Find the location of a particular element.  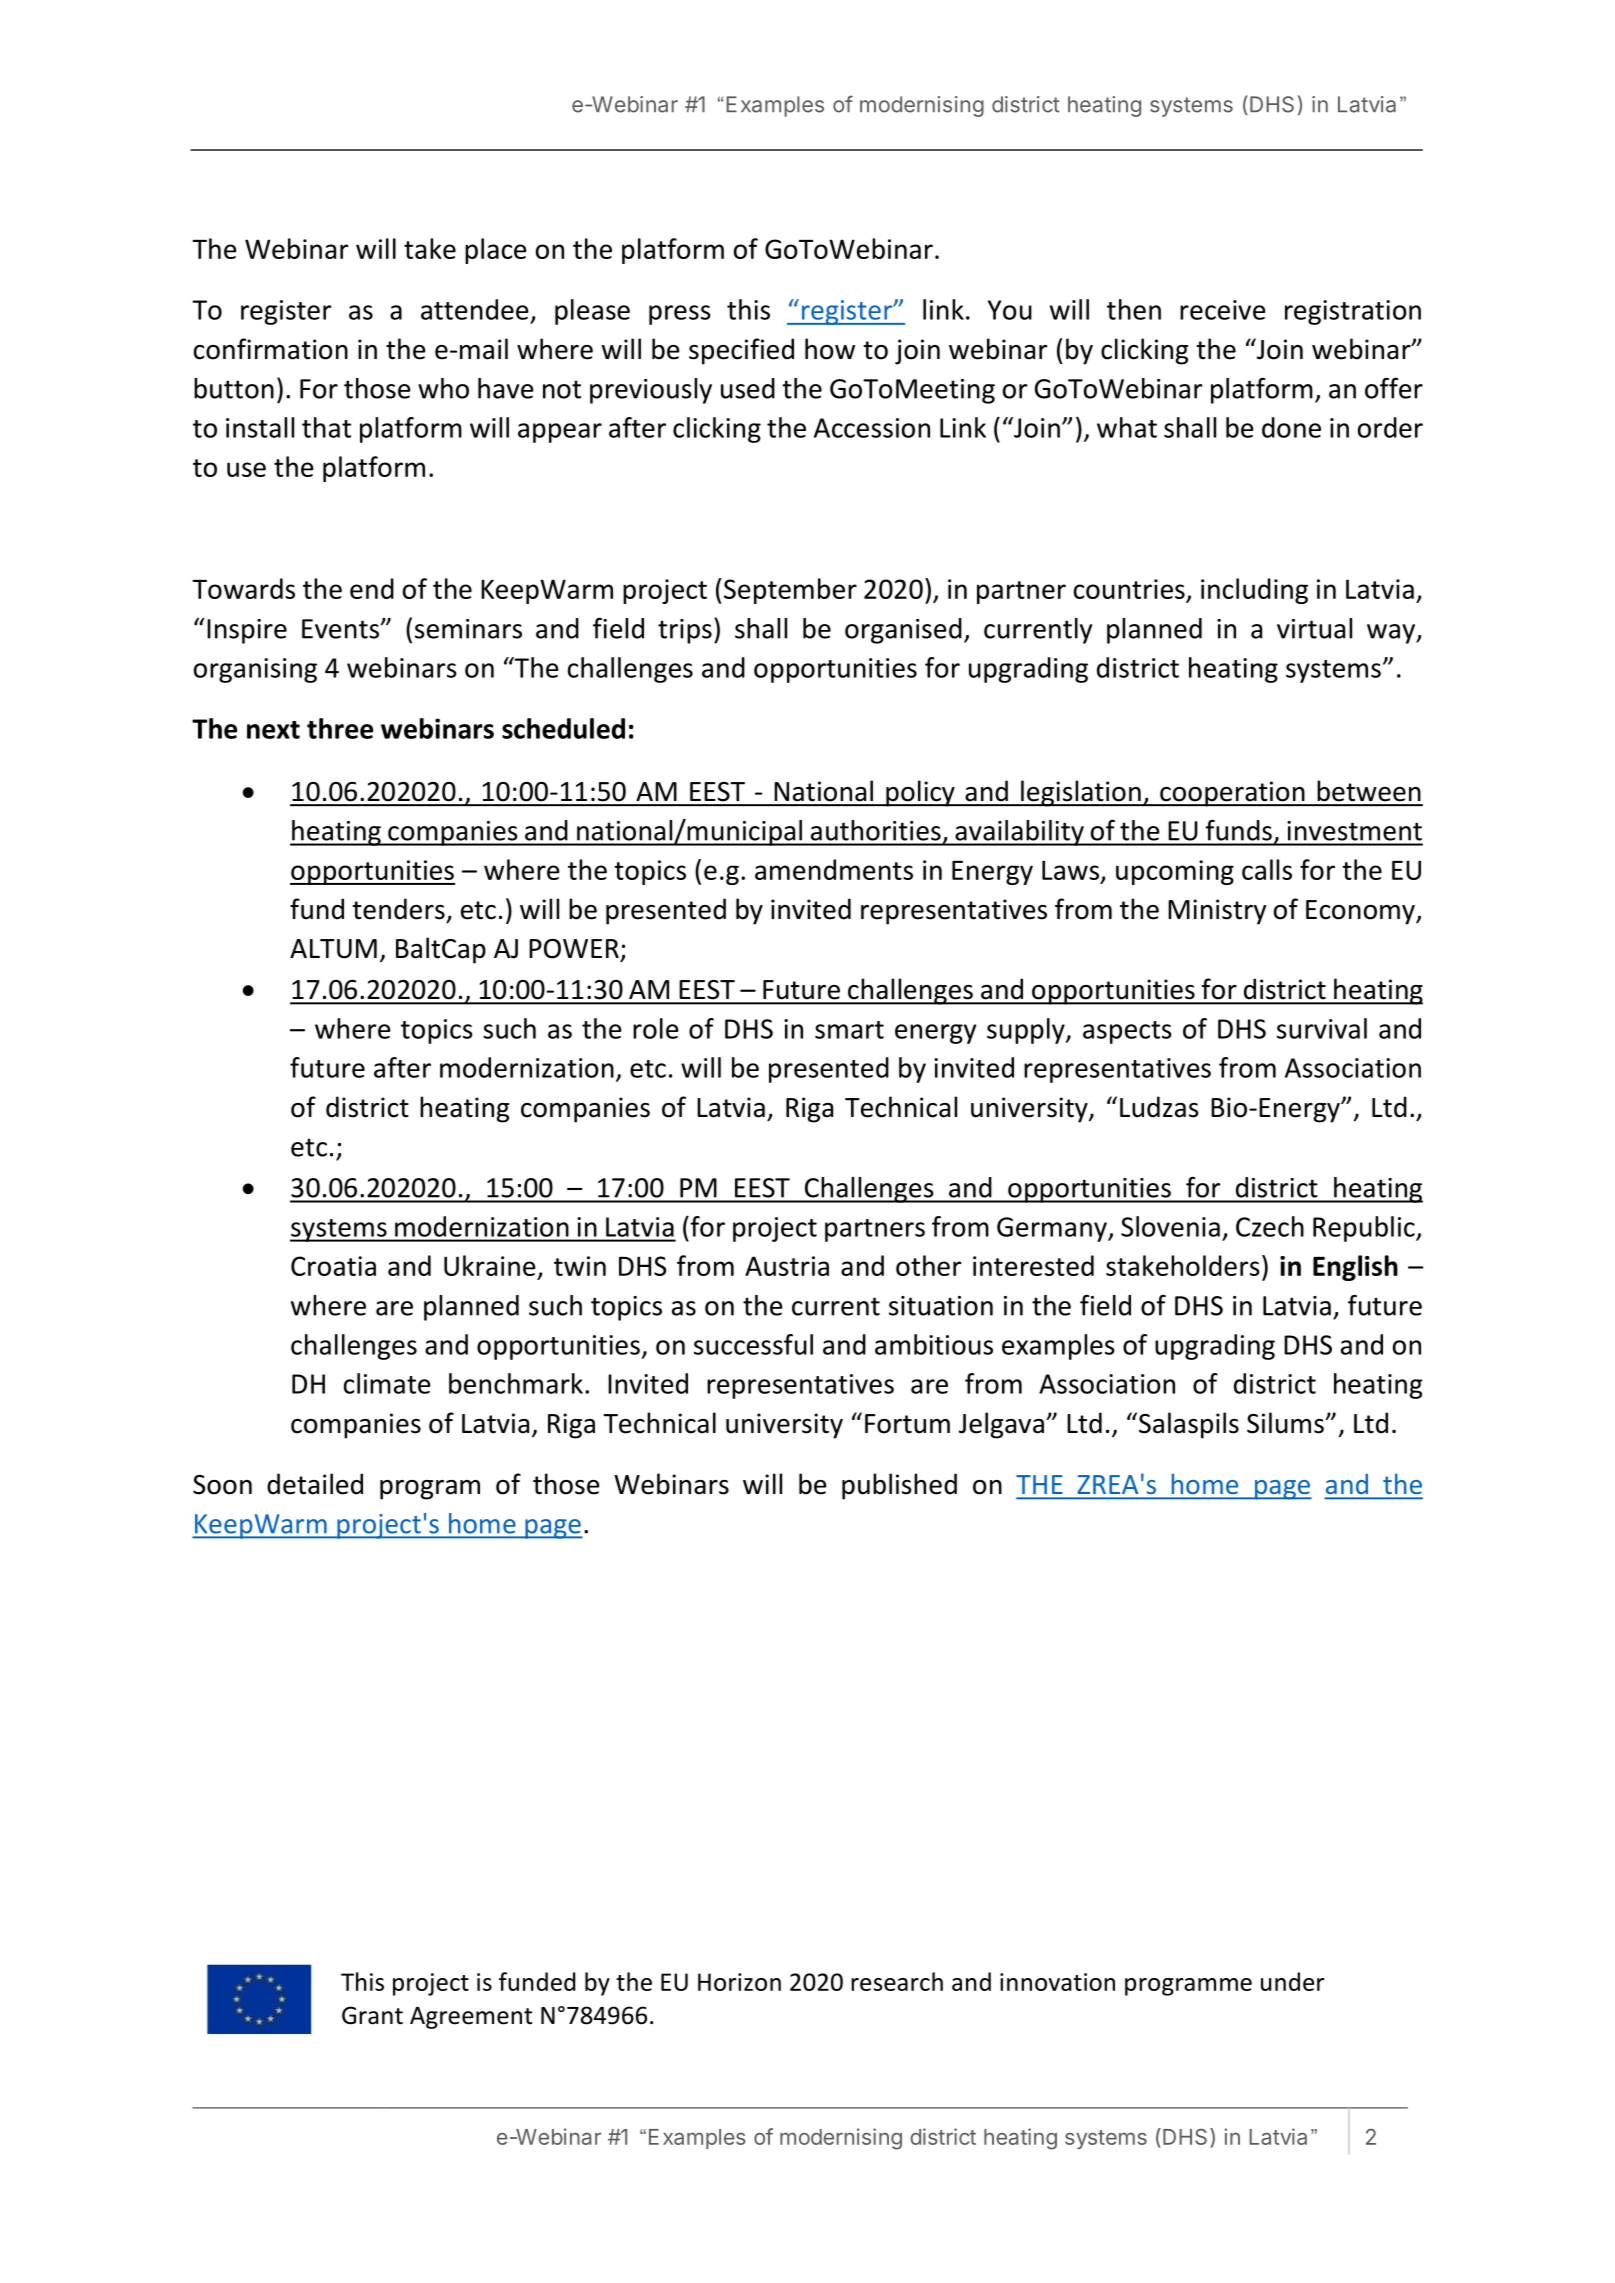

research is located at coordinates (897, 1981).
